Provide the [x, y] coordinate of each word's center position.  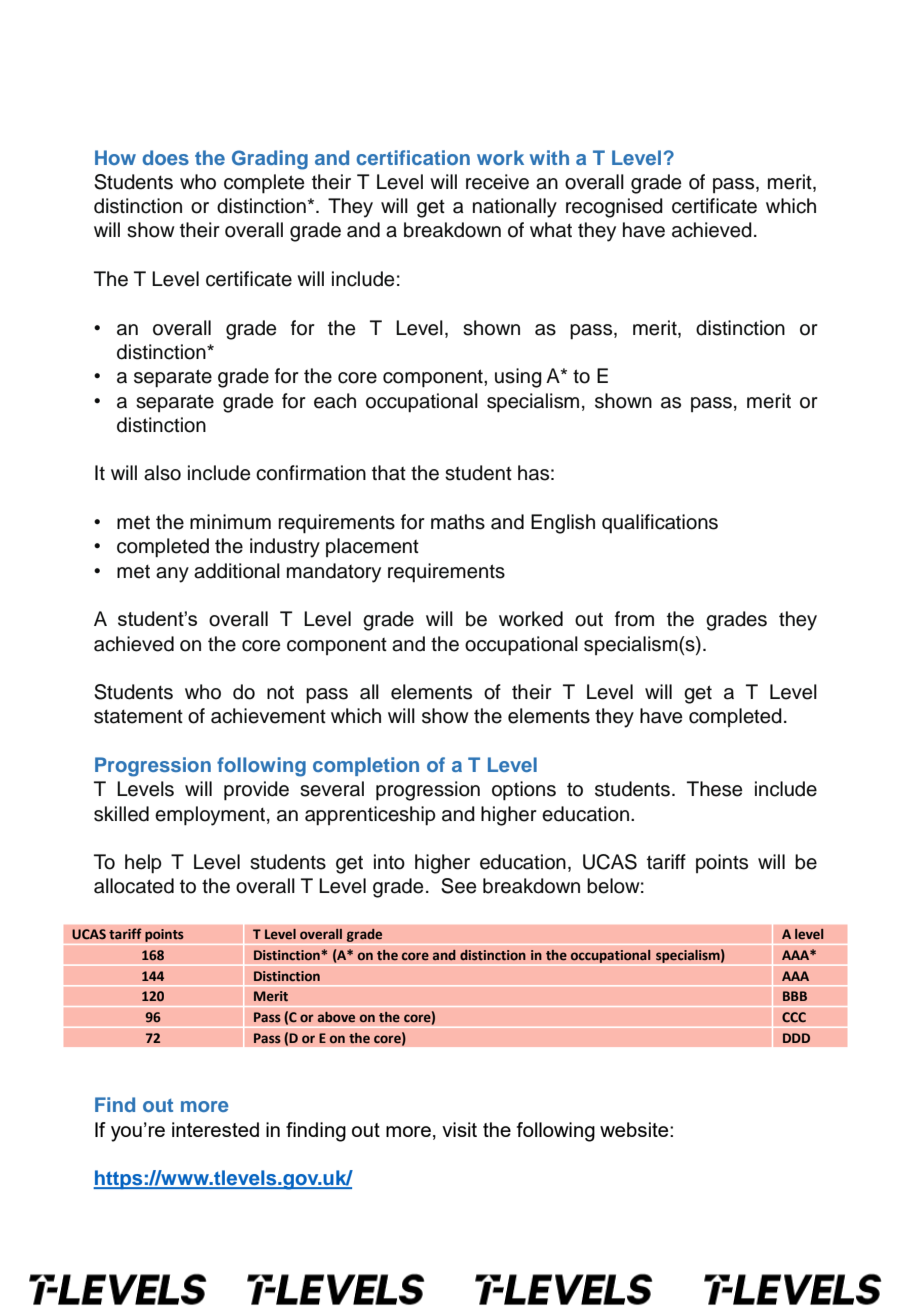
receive [497, 182]
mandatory [334, 573]
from [634, 619]
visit [459, 1129]
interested [215, 1129]
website [635, 1129]
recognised [614, 208]
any [172, 575]
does [165, 157]
